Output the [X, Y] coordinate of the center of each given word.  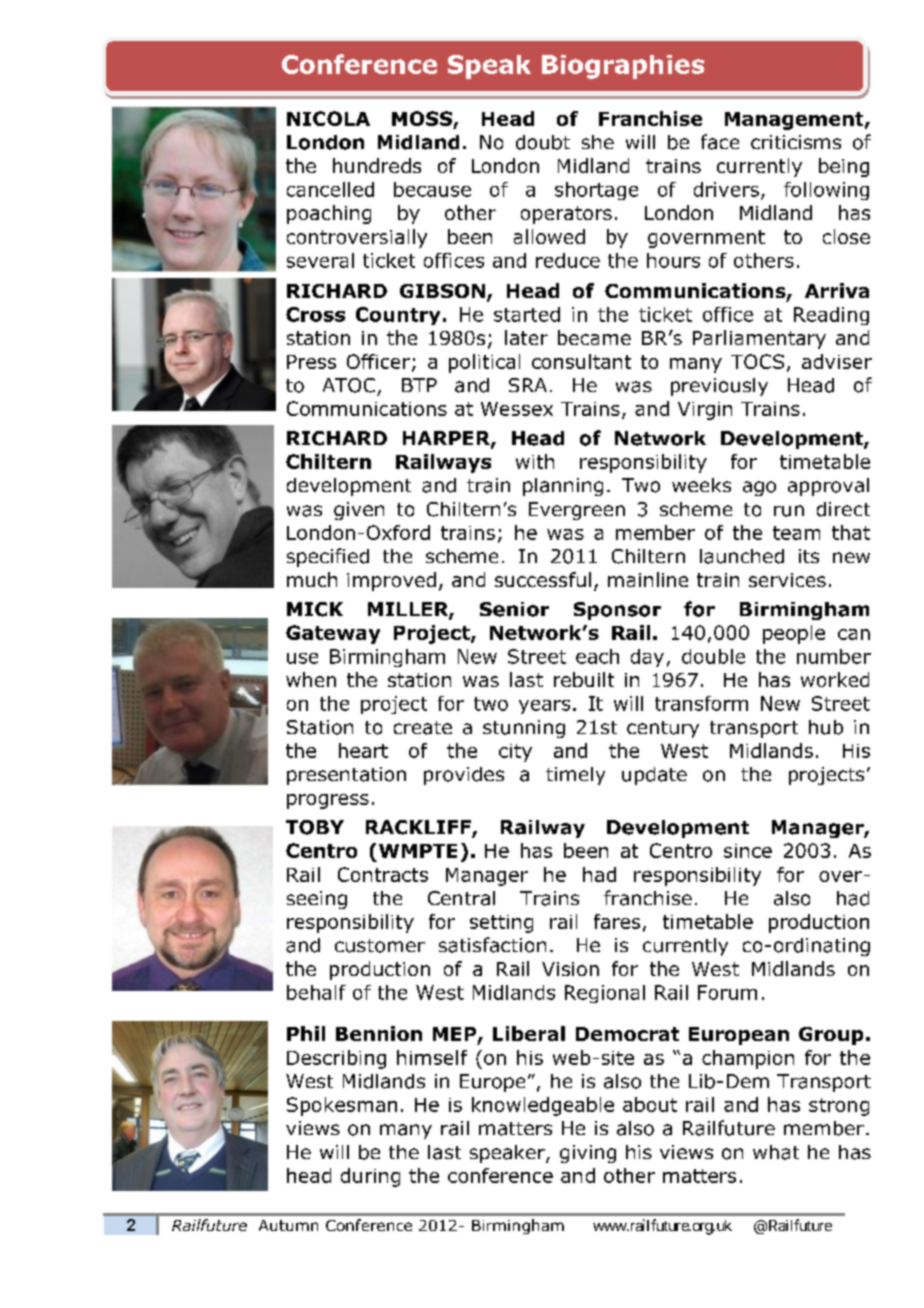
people [794, 634]
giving [588, 1154]
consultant [581, 361]
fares [617, 921]
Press [311, 362]
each [597, 656]
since [748, 851]
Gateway [333, 634]
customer [380, 946]
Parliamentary [759, 339]
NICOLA [328, 118]
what [776, 1152]
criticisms [796, 142]
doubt [543, 142]
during [370, 1177]
